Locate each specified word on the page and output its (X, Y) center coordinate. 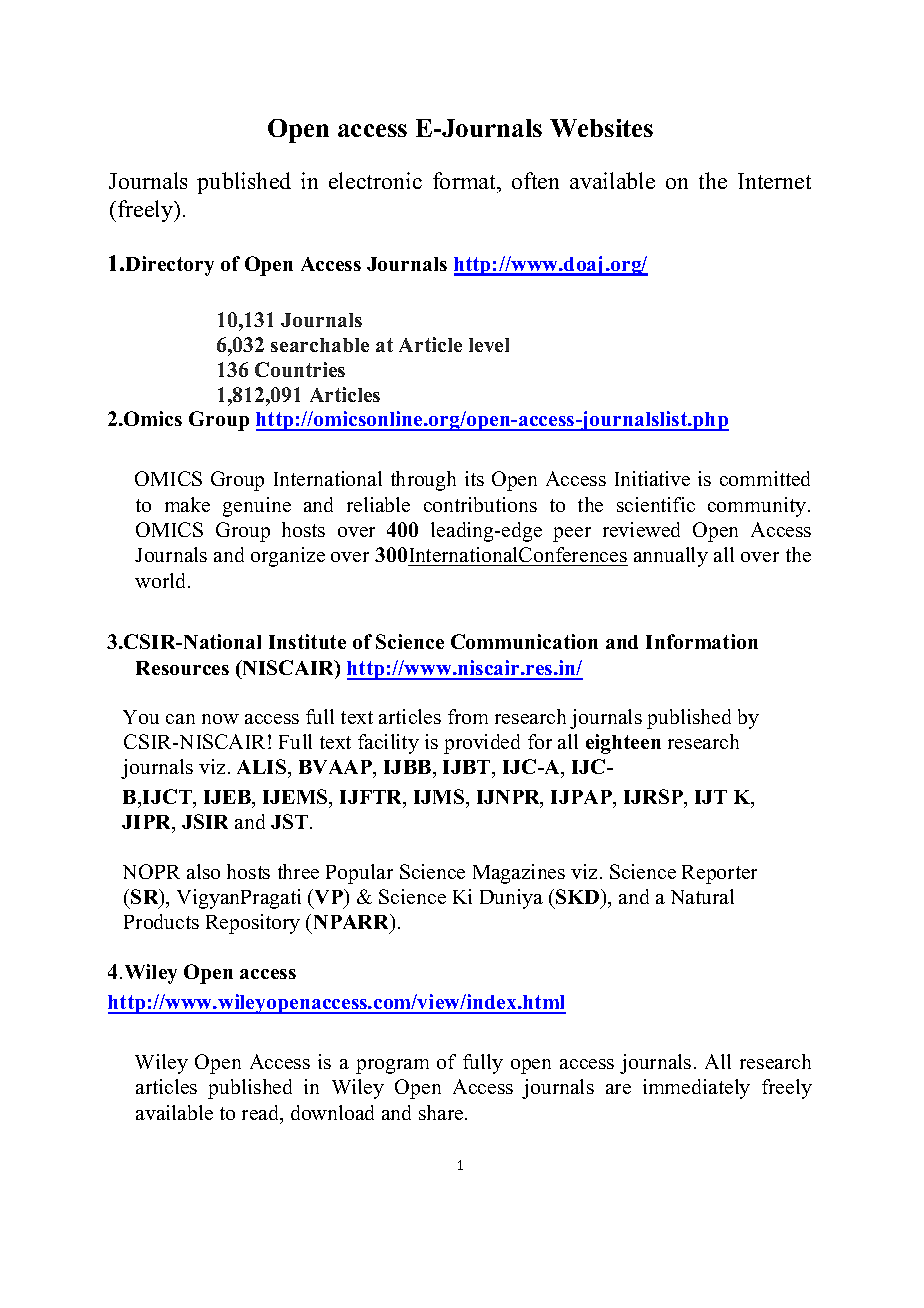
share (442, 1112)
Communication (524, 641)
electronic (375, 180)
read (262, 1114)
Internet (774, 181)
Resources (182, 668)
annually (671, 557)
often (535, 180)
